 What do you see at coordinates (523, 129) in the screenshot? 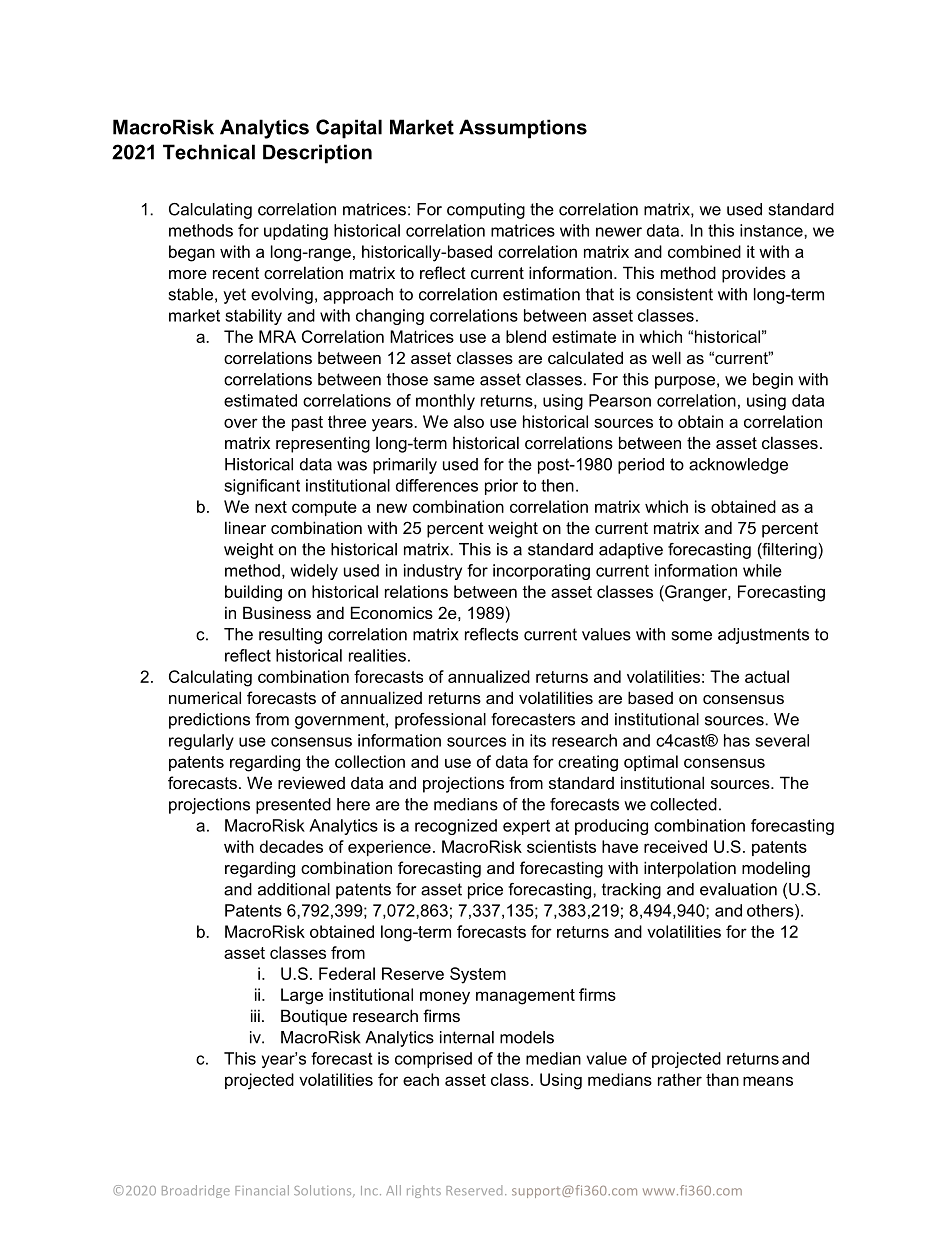
I see `Assumptions` at bounding box center [523, 129].
